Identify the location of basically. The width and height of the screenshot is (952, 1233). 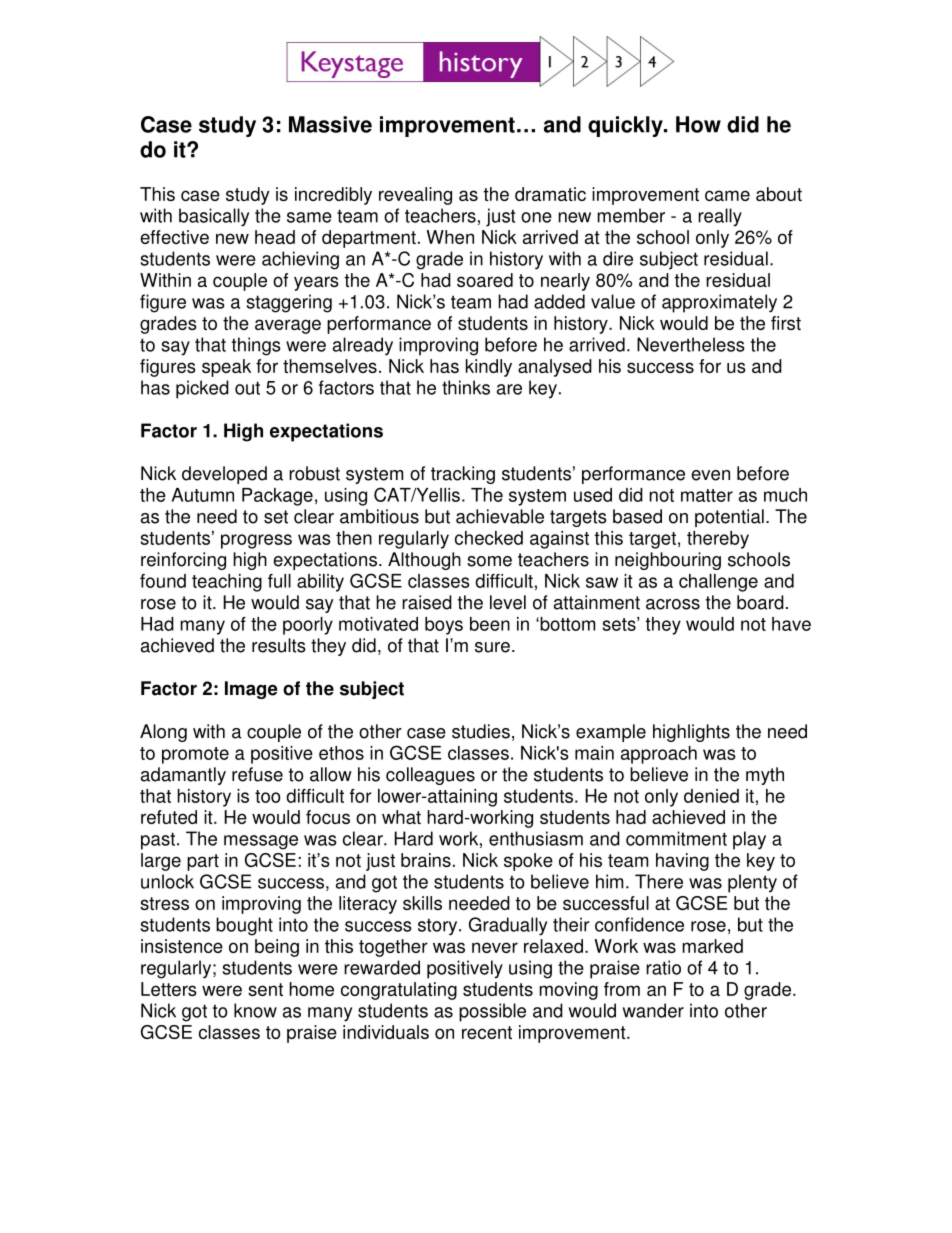
(214, 217).
